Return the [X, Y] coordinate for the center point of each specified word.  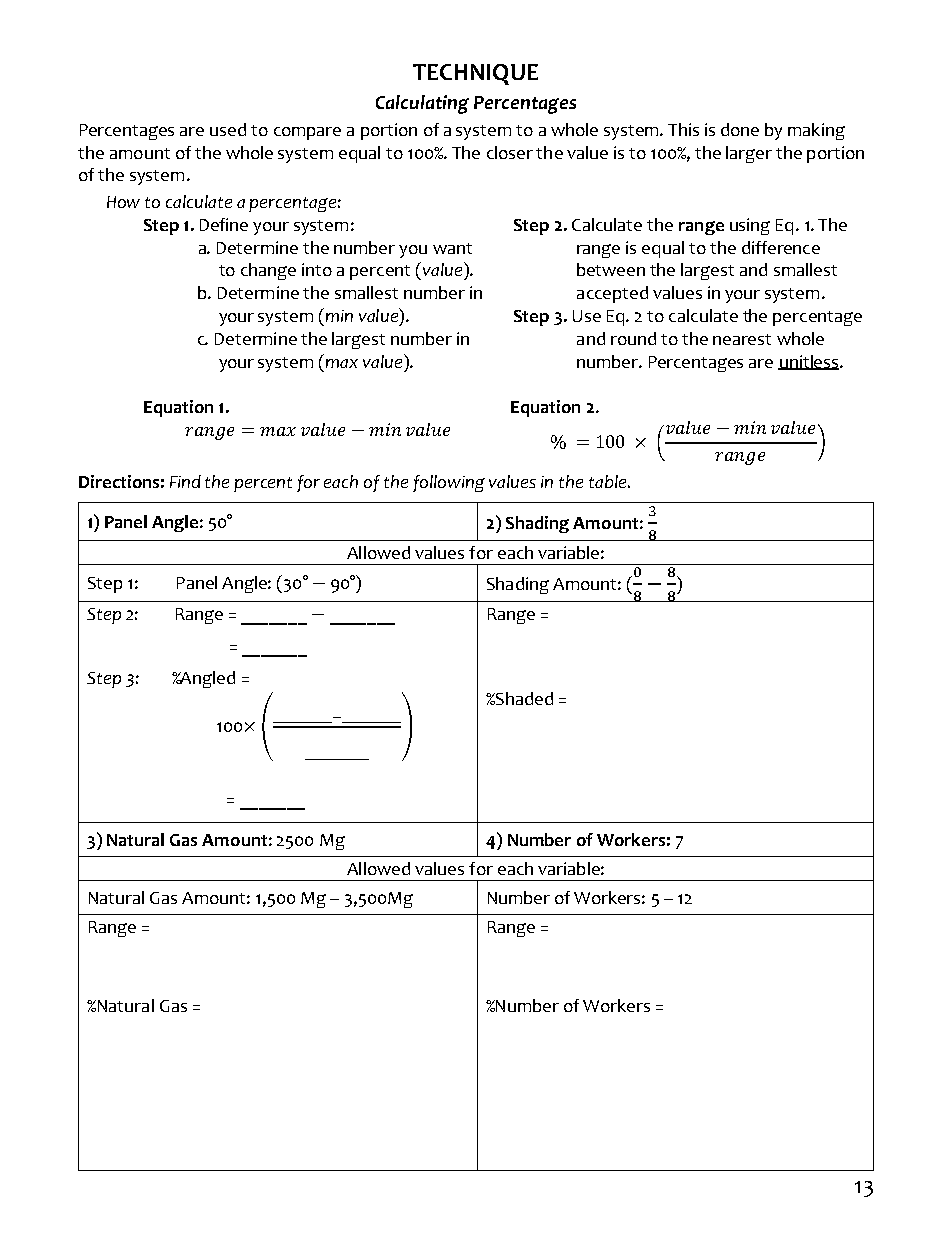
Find [185, 481]
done [740, 129]
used [228, 129]
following [449, 483]
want [452, 248]
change [268, 271]
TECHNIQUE [475, 74]
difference [781, 247]
